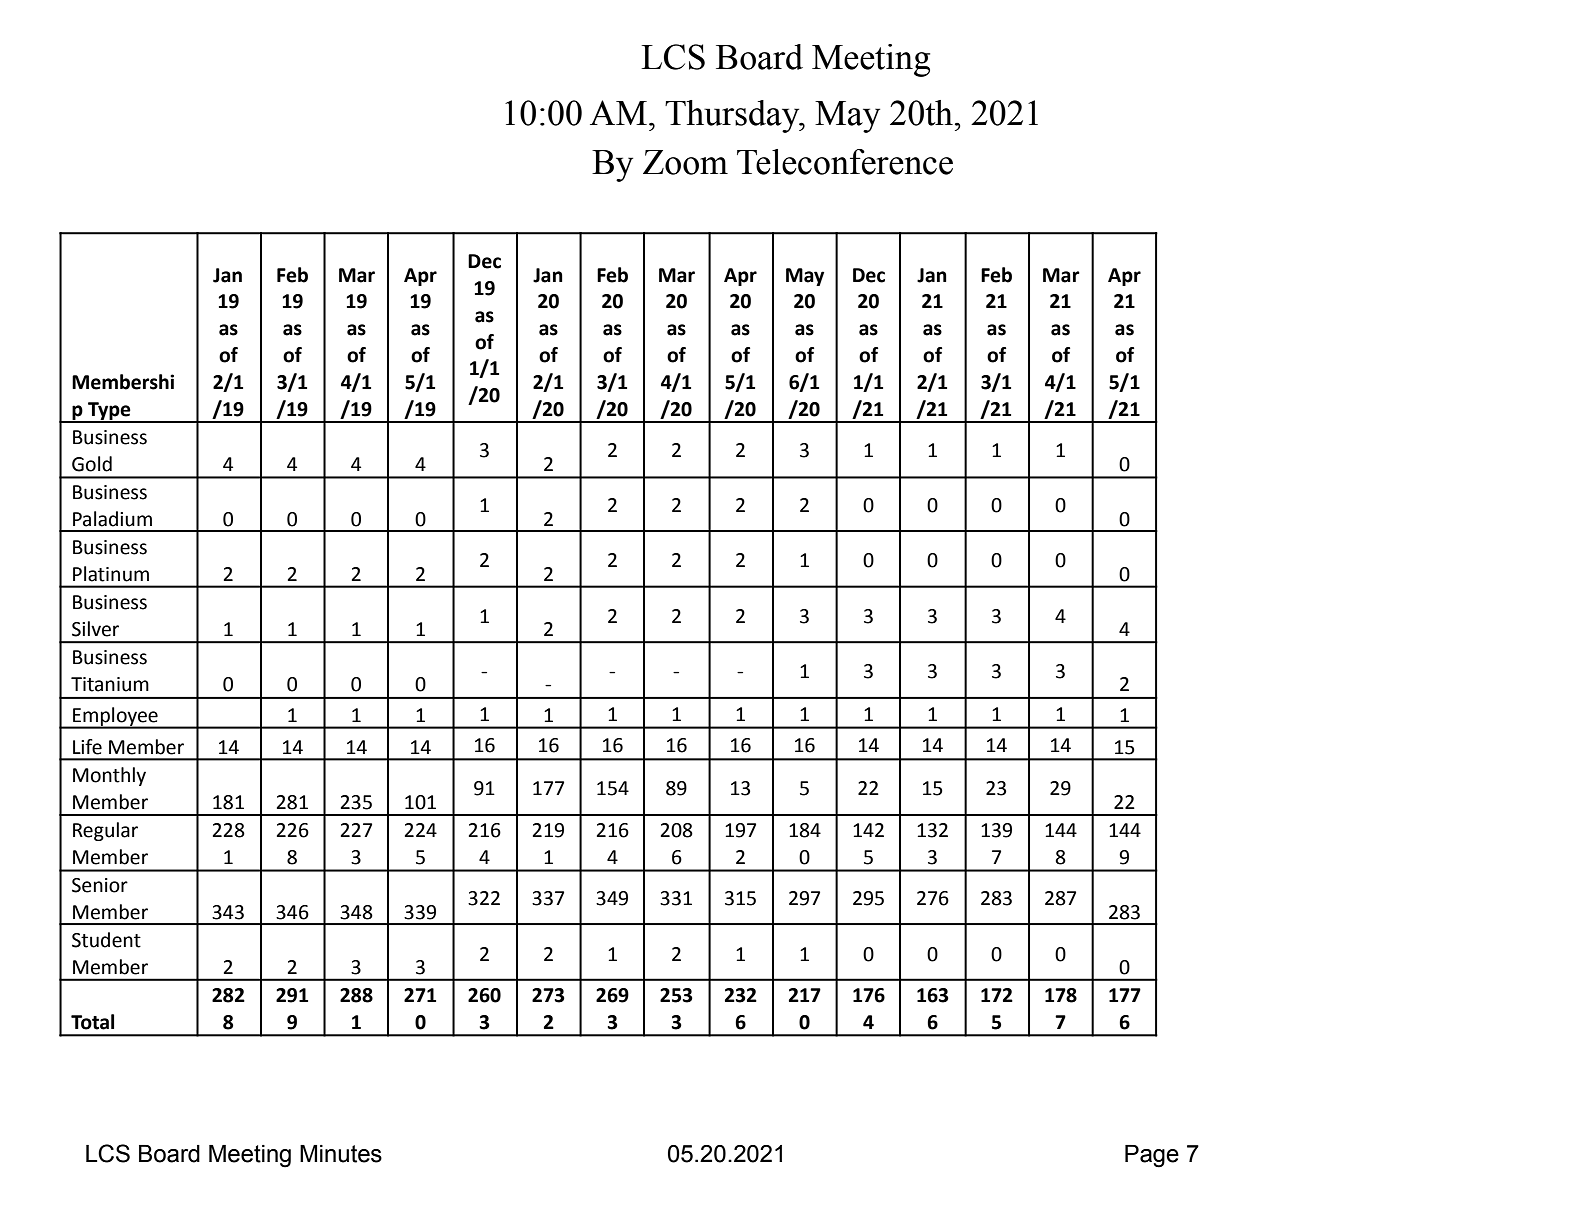 The image size is (1572, 1215). I want to click on Titanium, so click(110, 684).
